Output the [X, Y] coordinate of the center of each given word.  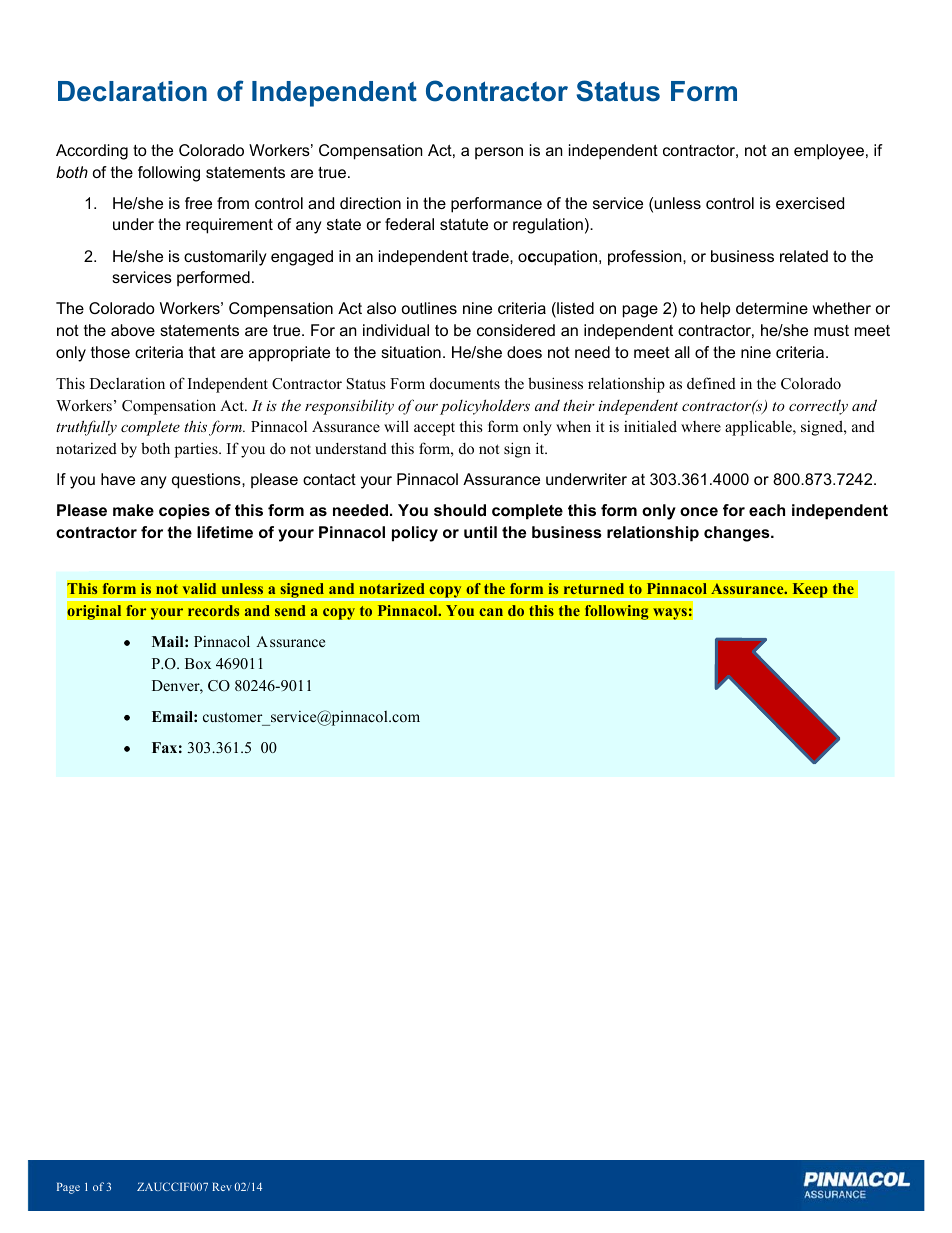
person [499, 153]
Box [198, 663]
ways [670, 614]
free [198, 203]
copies [184, 512]
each [767, 510]
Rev [222, 1187]
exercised [810, 203]
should [460, 510]
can [491, 612]
